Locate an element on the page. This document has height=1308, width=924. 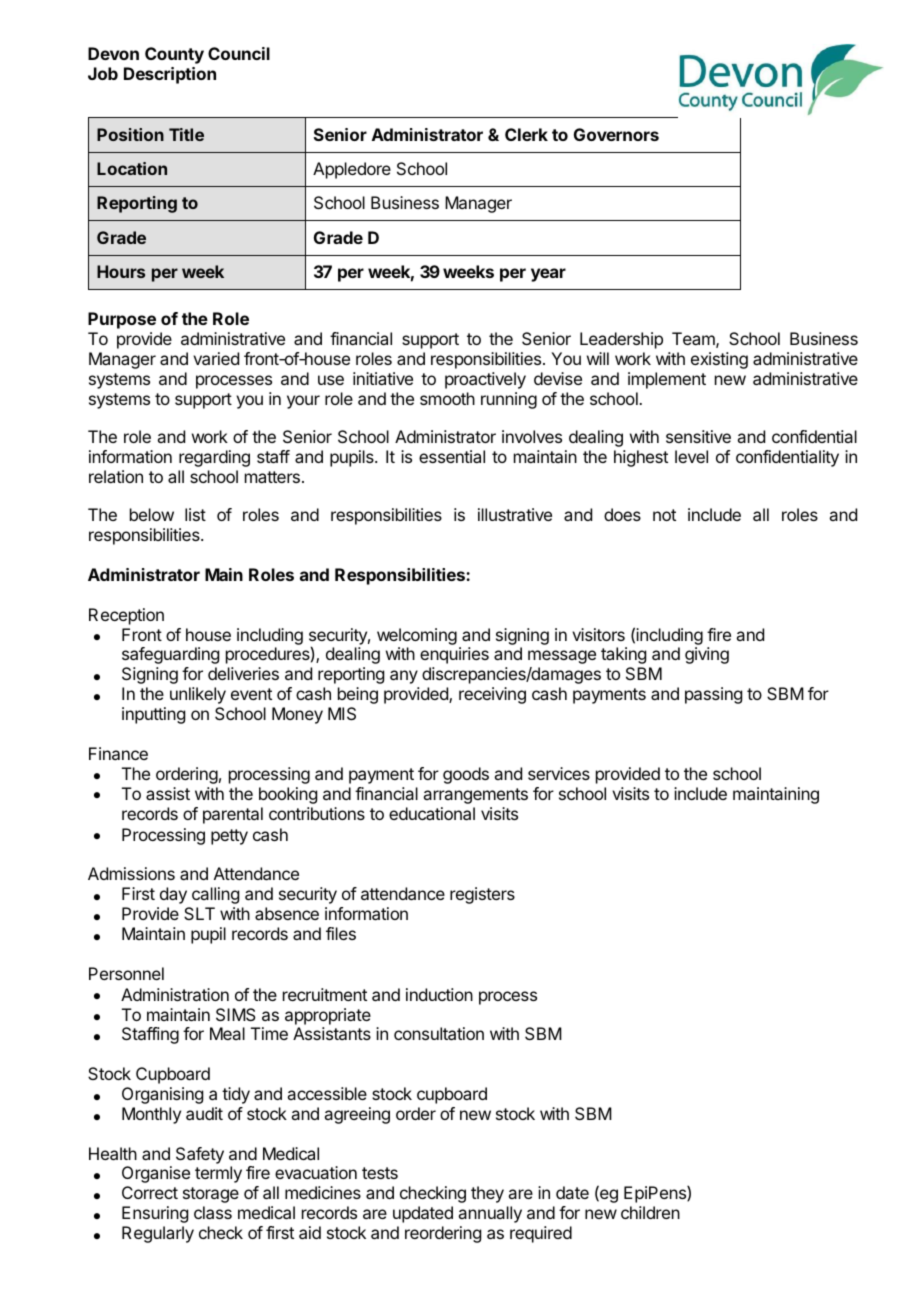
registers is located at coordinates (482, 895).
